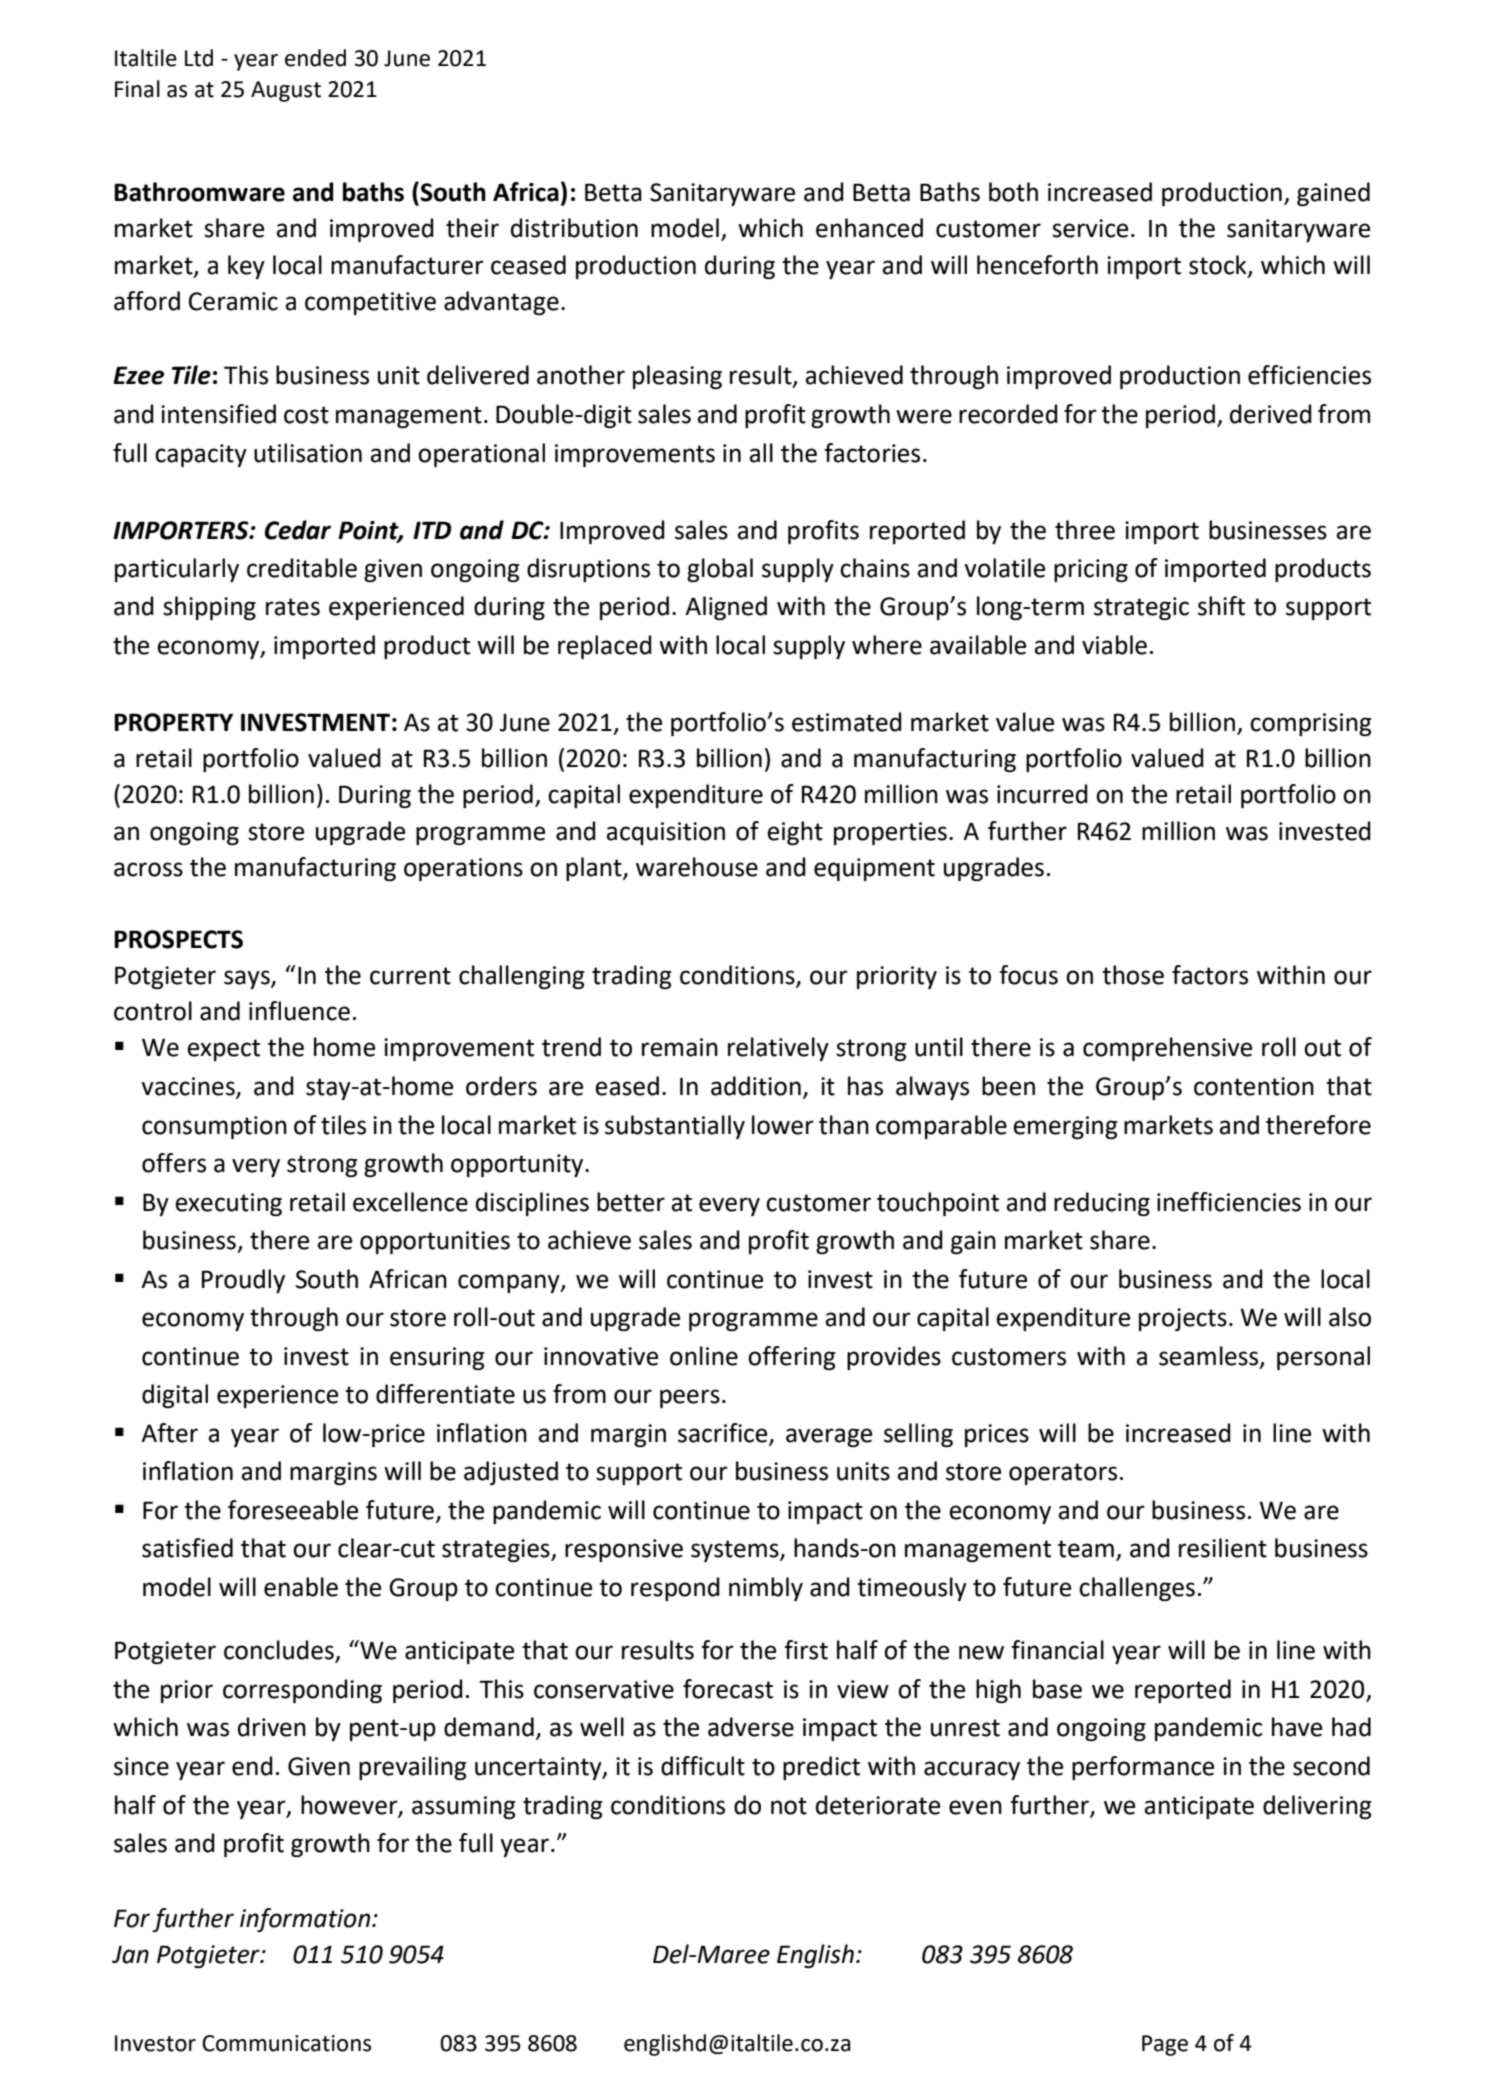  What do you see at coordinates (286, 91) in the screenshot?
I see `August` at bounding box center [286, 91].
